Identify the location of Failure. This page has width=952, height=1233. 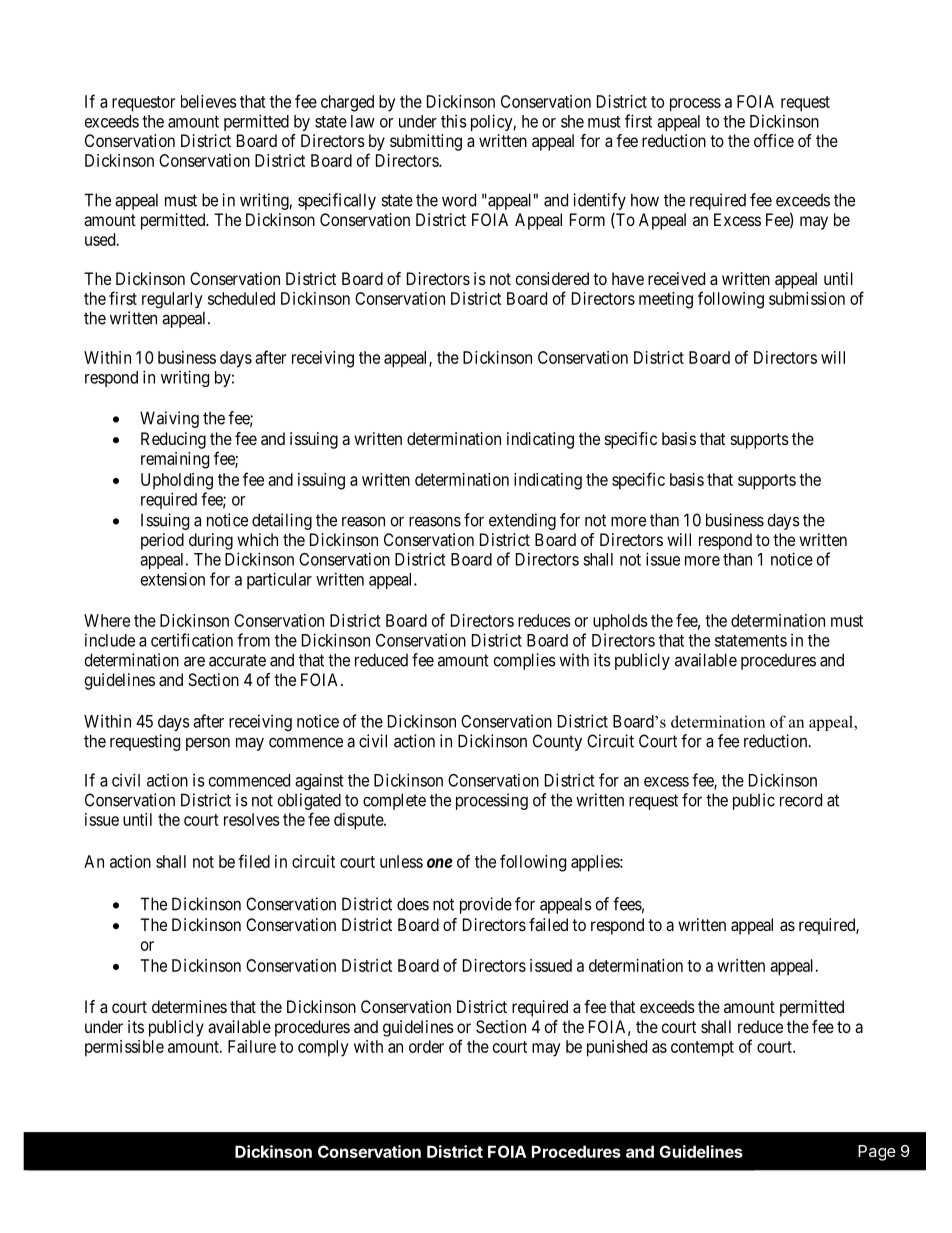
(252, 1046).
